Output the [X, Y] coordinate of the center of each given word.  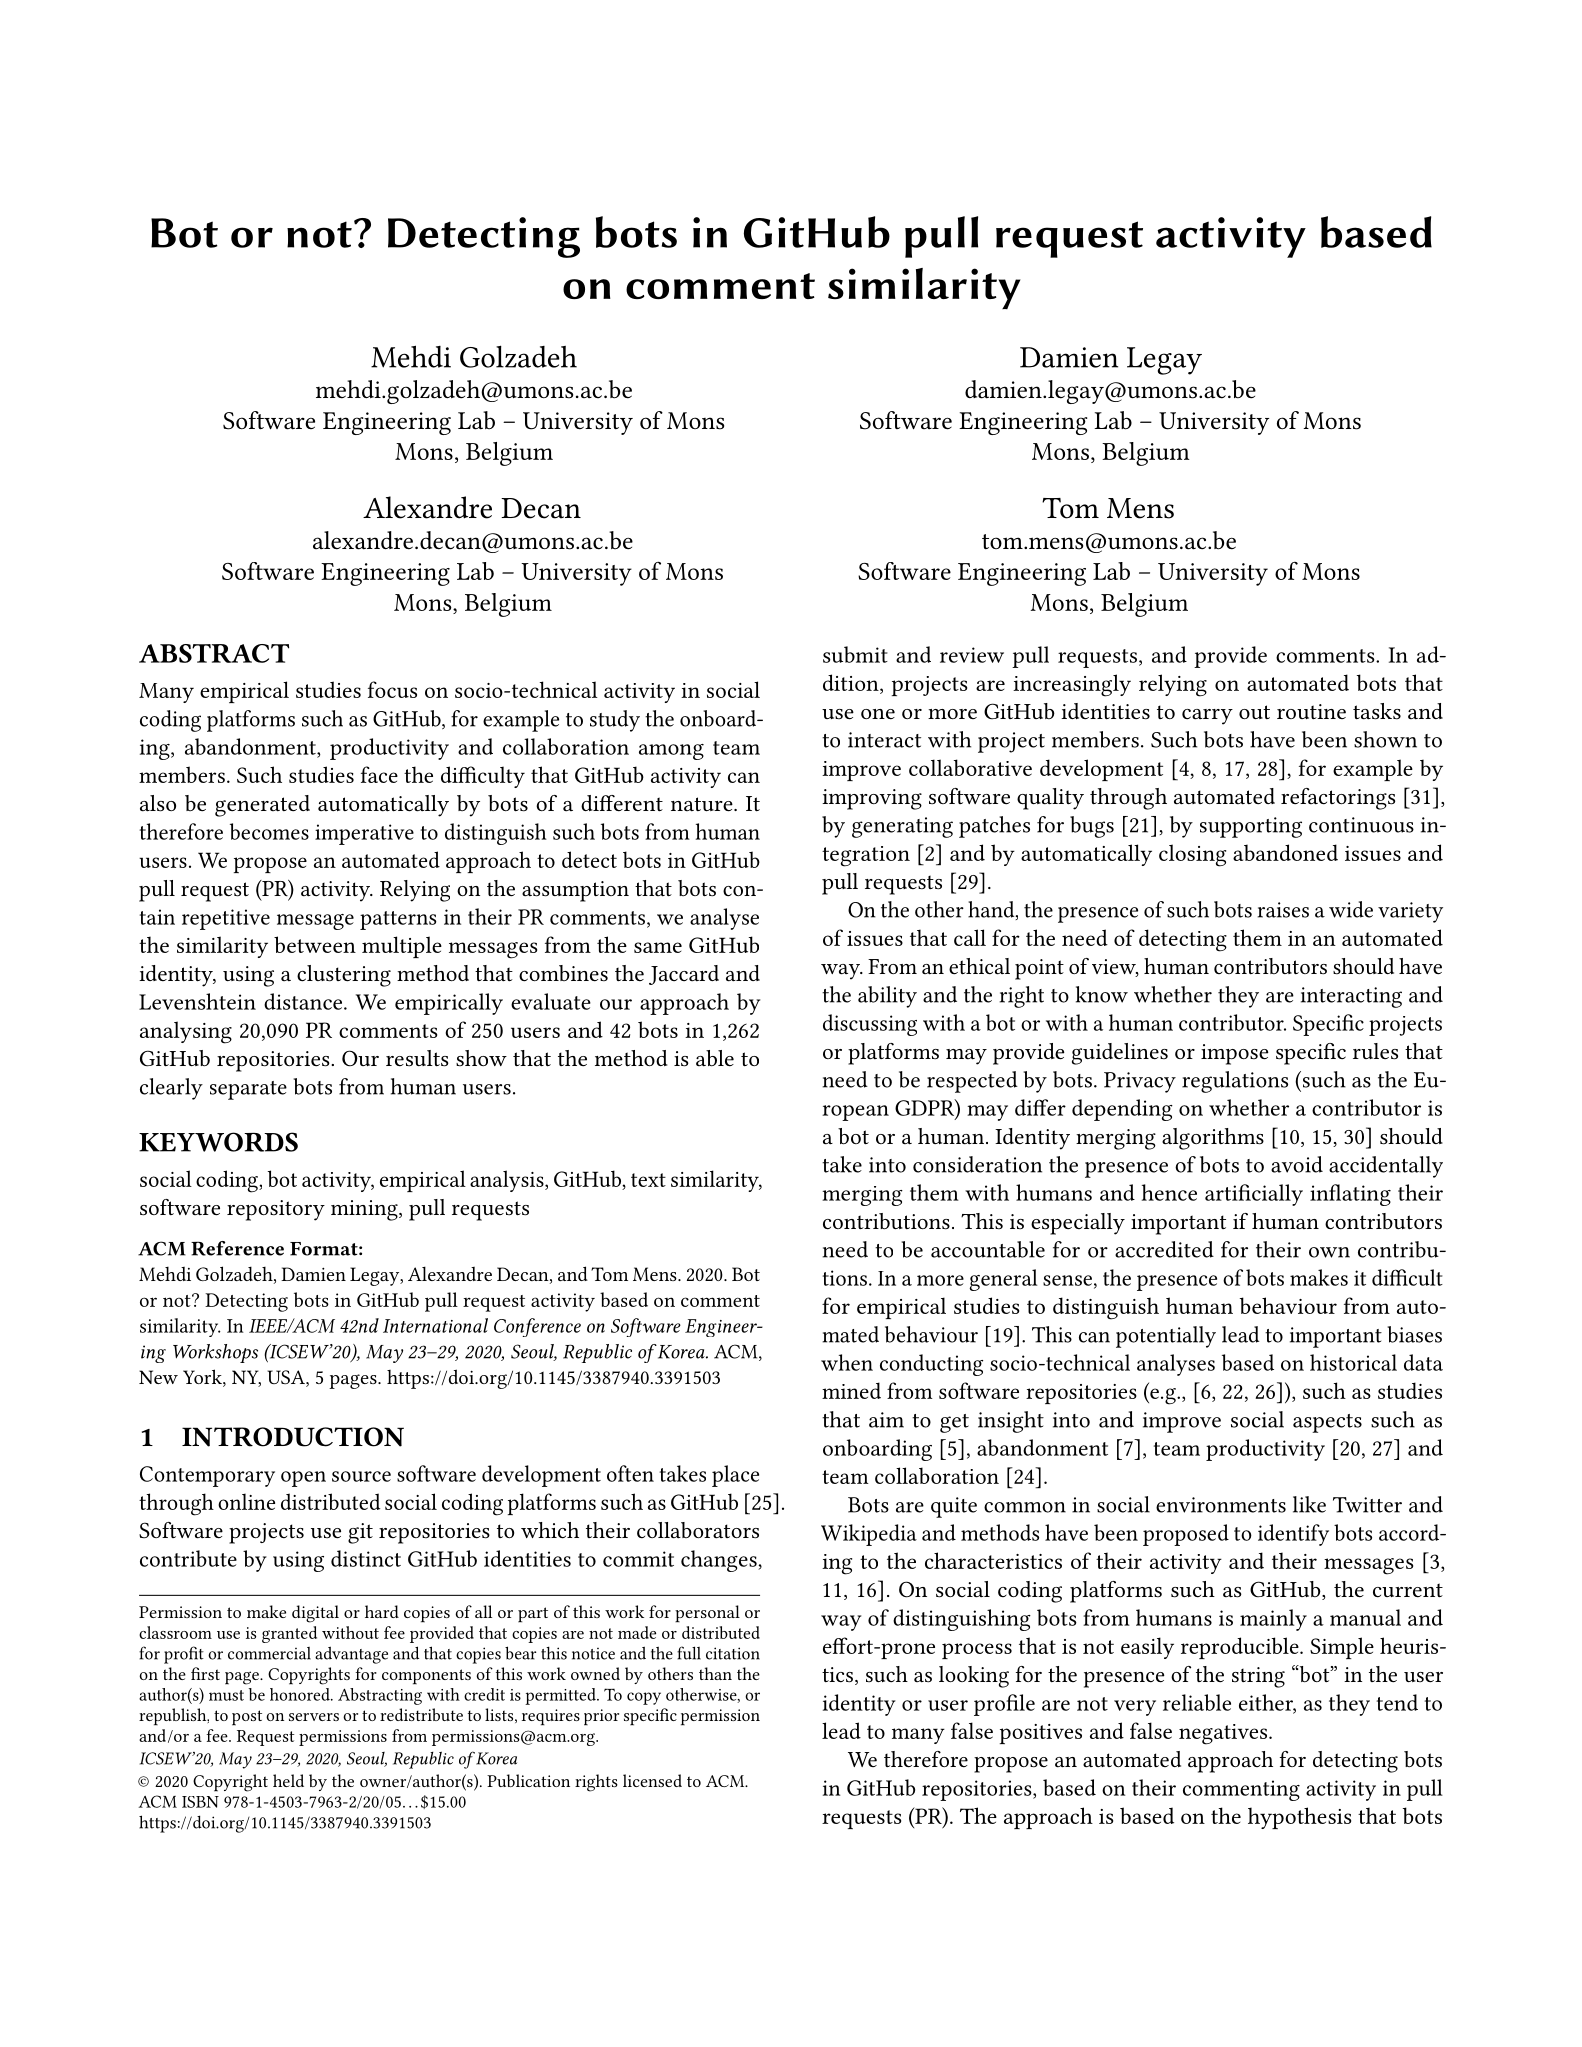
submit [855, 654]
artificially [1254, 1195]
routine [1311, 711]
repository [276, 1210]
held [288, 1780]
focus [392, 689]
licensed [652, 1780]
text [648, 1180]
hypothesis [1299, 1818]
